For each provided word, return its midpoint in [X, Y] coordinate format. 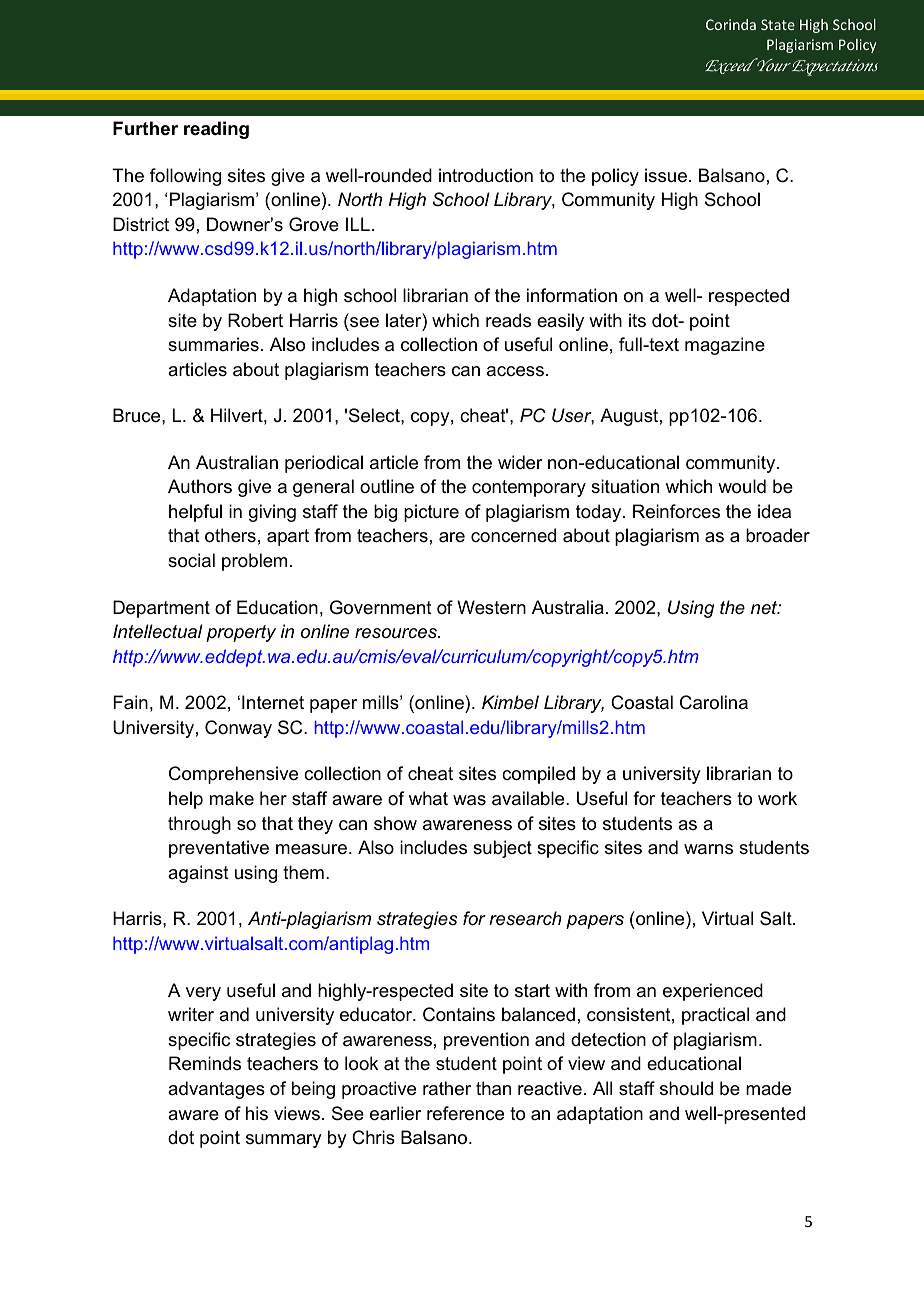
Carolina [714, 702]
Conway [238, 729]
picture [431, 513]
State [778, 24]
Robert [255, 320]
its [637, 320]
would [742, 486]
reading [216, 130]
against [198, 874]
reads [508, 320]
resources [397, 633]
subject [502, 849]
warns [708, 849]
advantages [216, 1090]
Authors [200, 486]
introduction [486, 175]
